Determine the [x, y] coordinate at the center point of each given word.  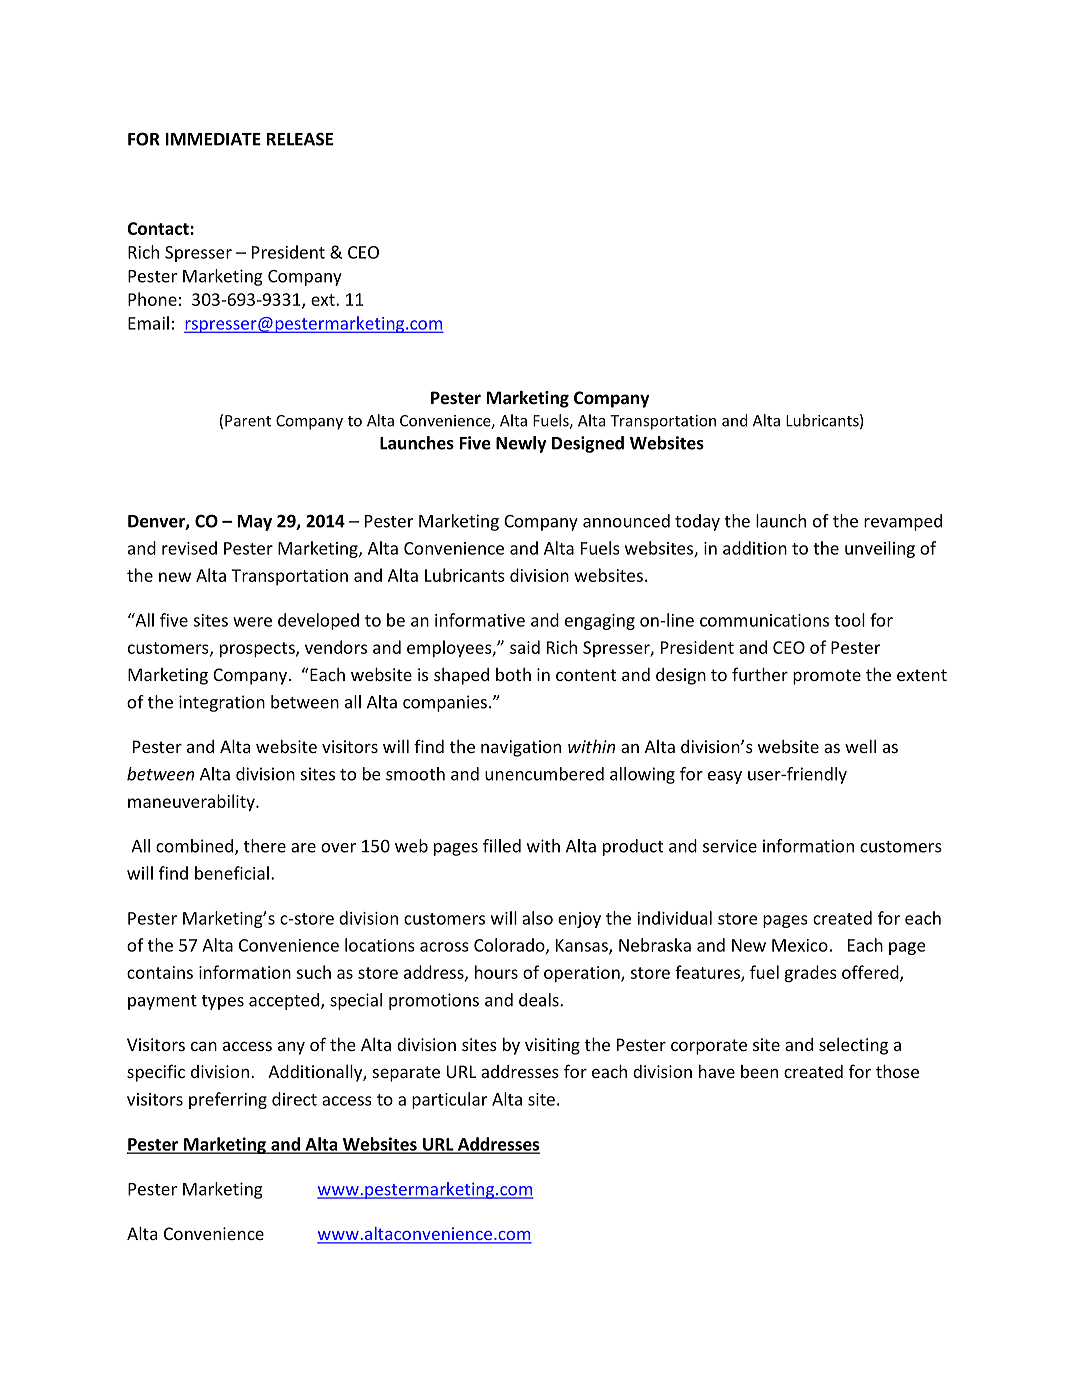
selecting [853, 1046]
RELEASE [300, 139]
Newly [521, 444]
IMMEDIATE [213, 139]
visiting [552, 1046]
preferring [228, 1100]
